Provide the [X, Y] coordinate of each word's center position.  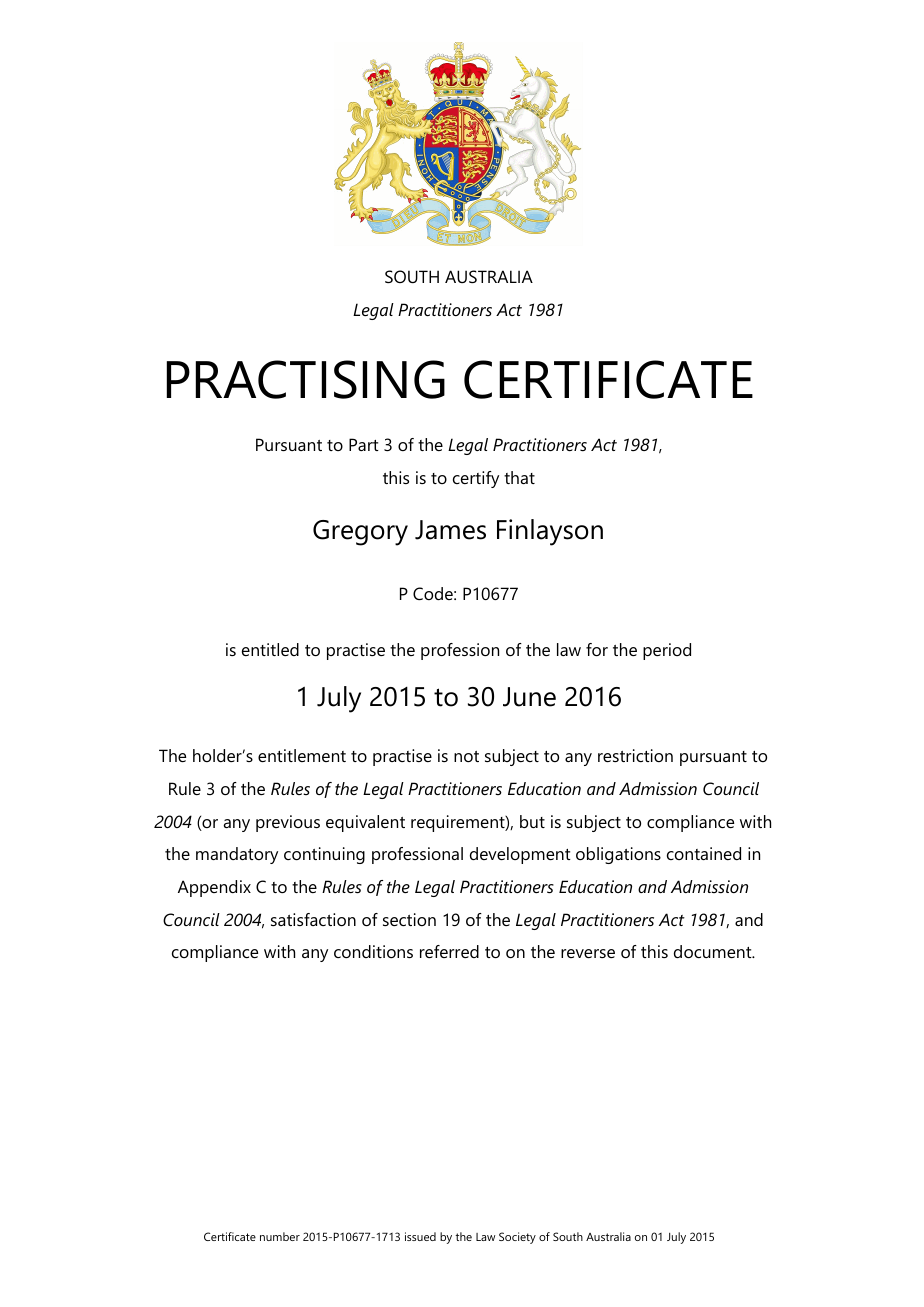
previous [288, 823]
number [280, 1236]
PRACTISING [306, 379]
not [466, 756]
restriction [635, 755]
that [519, 477]
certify [476, 479]
